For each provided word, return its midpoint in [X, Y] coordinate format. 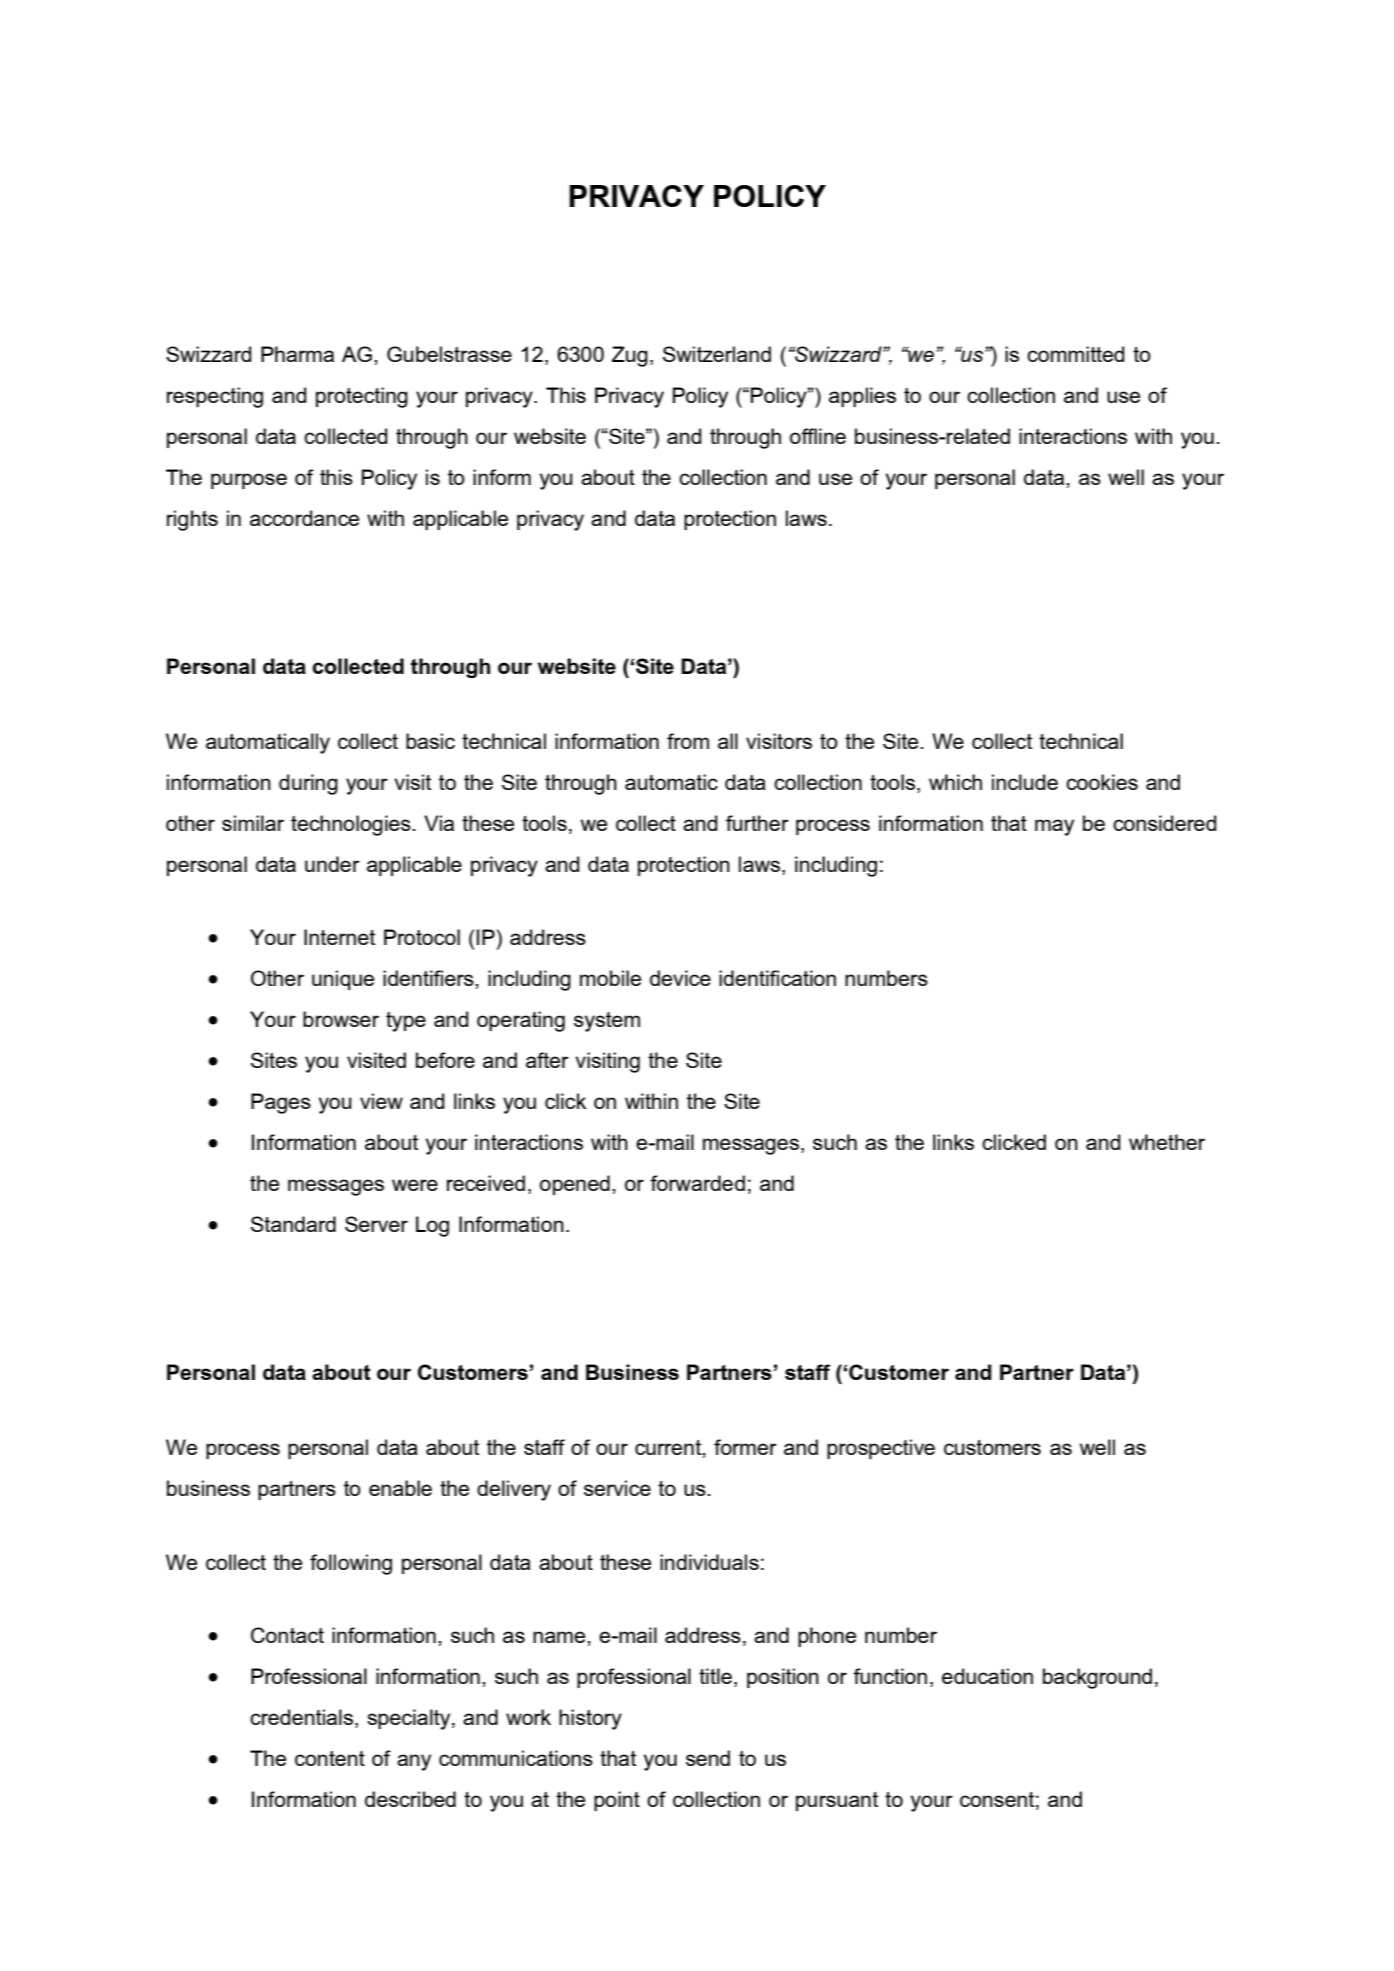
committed [1075, 354]
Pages [281, 1103]
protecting [362, 397]
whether [1167, 1142]
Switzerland [717, 354]
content [330, 1758]
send [708, 1758]
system [607, 1022]
